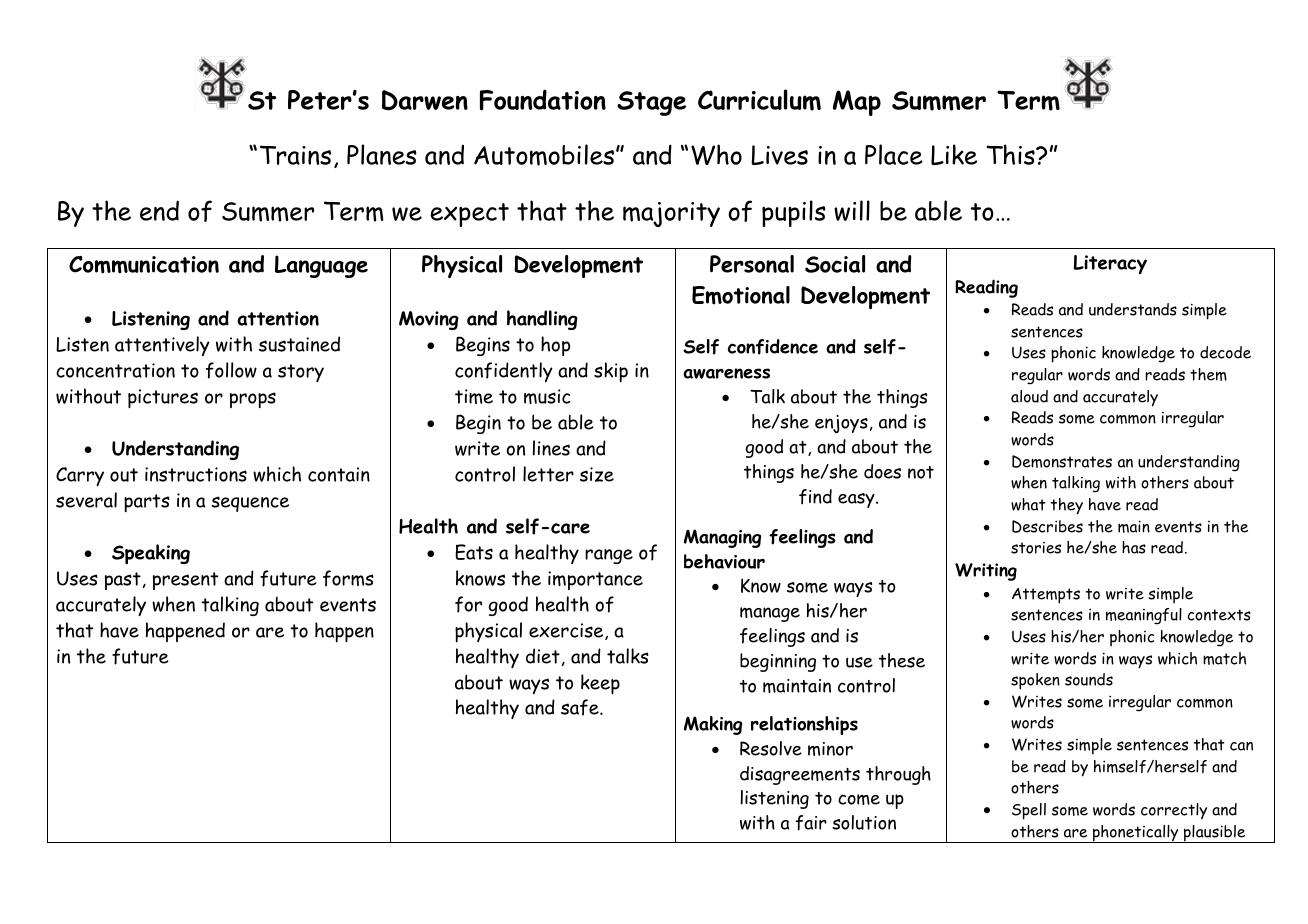 The image size is (1308, 924). I want to click on Trains, so click(295, 155).
